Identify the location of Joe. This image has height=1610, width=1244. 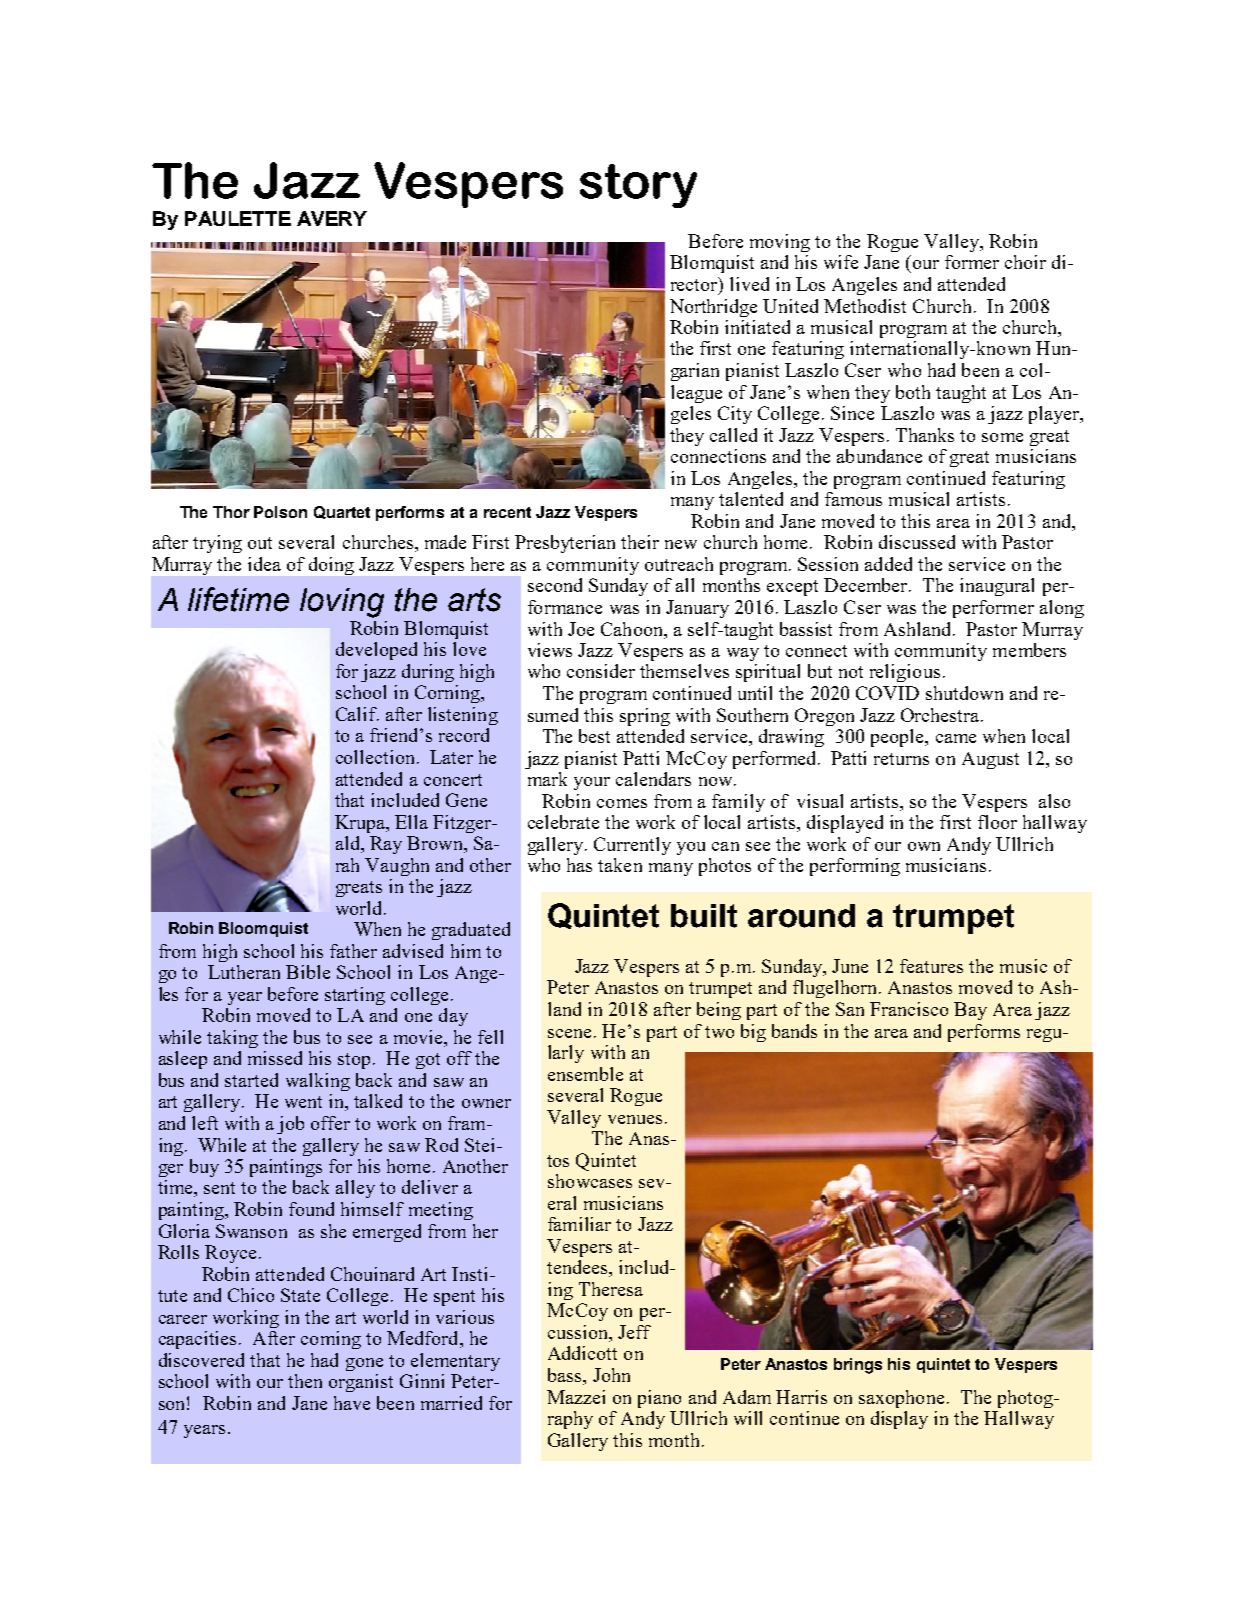
(581, 629).
